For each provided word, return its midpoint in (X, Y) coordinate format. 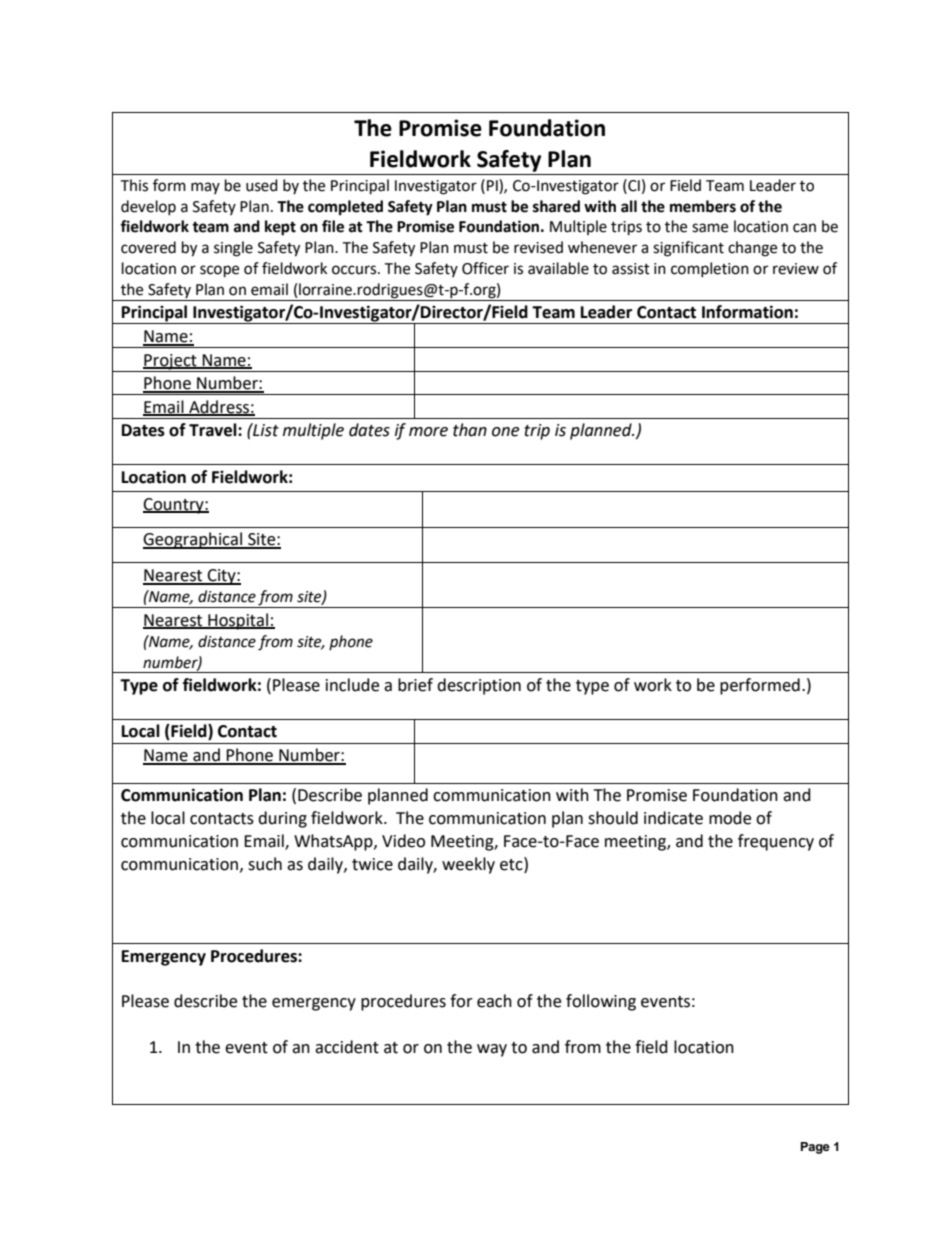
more (428, 432)
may (205, 188)
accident (347, 1047)
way (492, 1050)
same (710, 228)
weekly (468, 865)
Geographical (193, 540)
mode (730, 818)
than (470, 430)
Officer (485, 268)
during (282, 819)
